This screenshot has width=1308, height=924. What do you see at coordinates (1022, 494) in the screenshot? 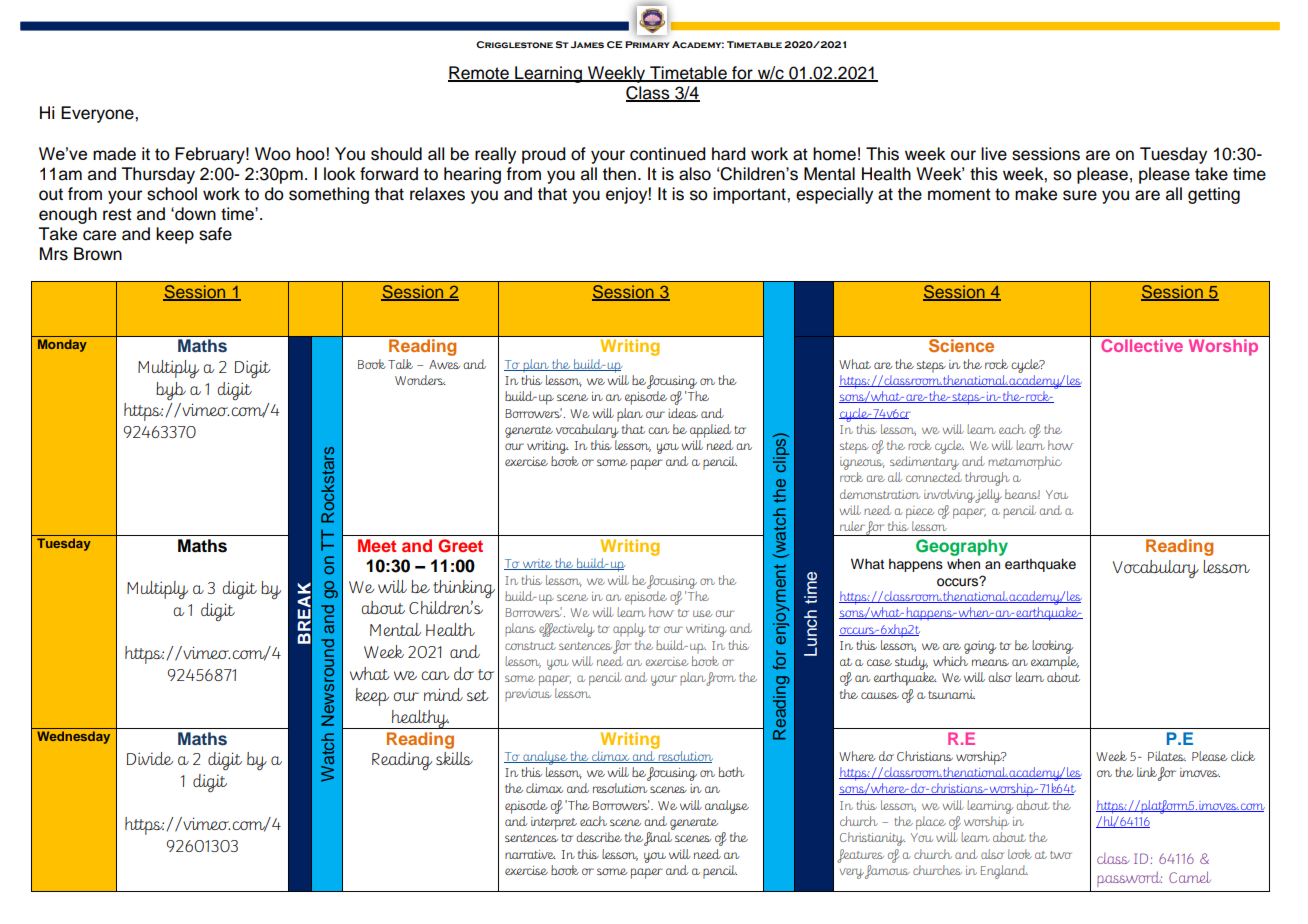
I see `beans` at bounding box center [1022, 494].
